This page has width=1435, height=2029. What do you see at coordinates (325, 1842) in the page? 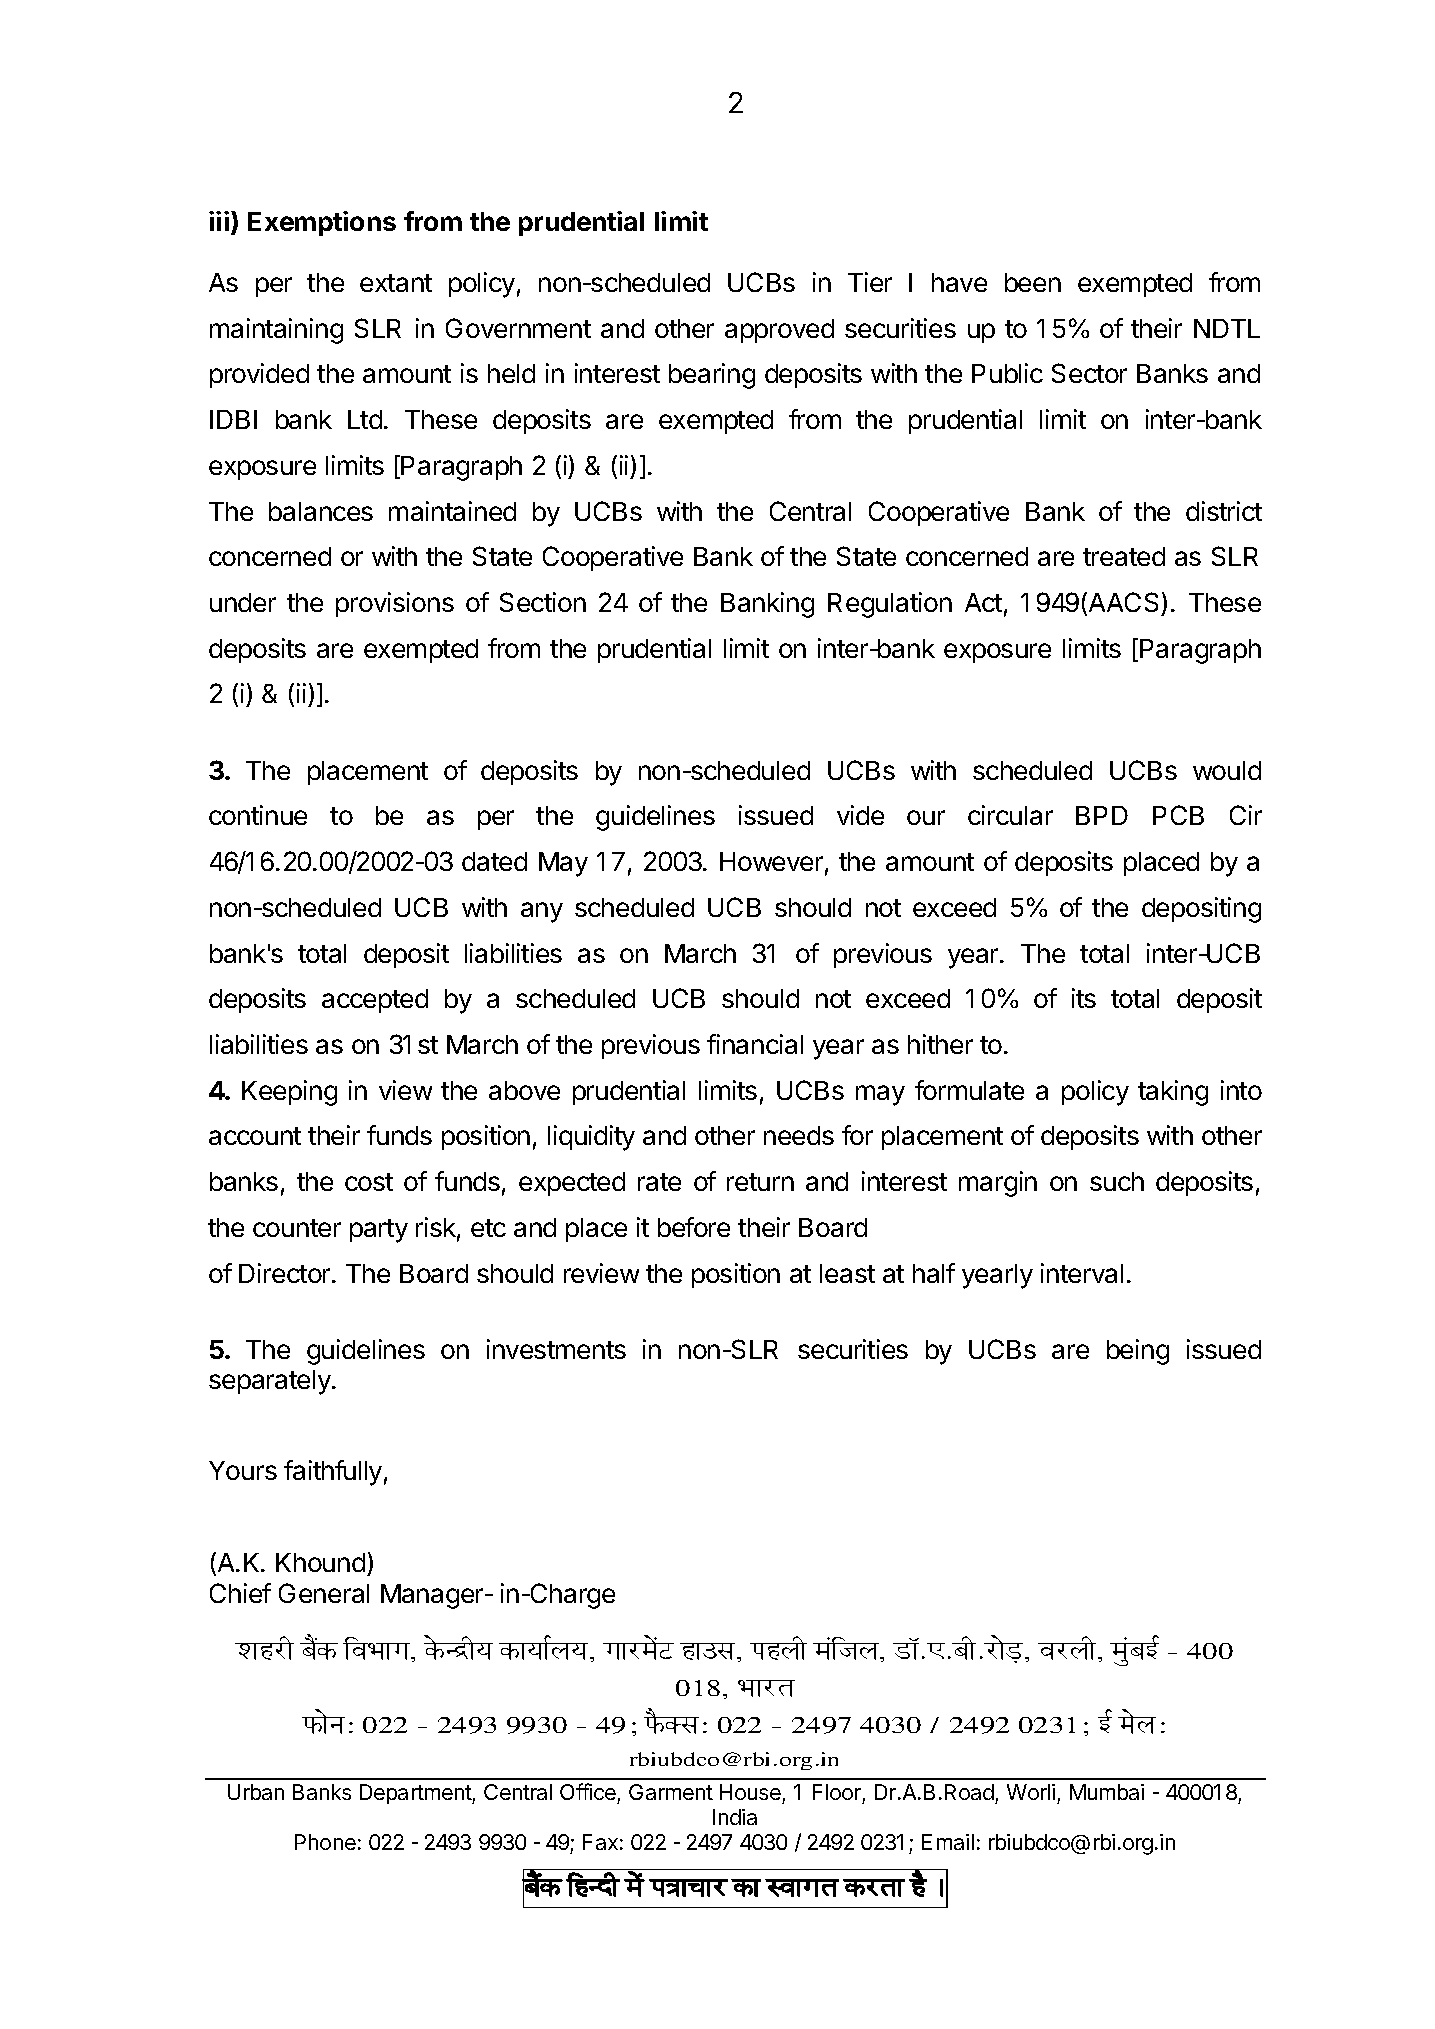
I see `Phone` at bounding box center [325, 1842].
